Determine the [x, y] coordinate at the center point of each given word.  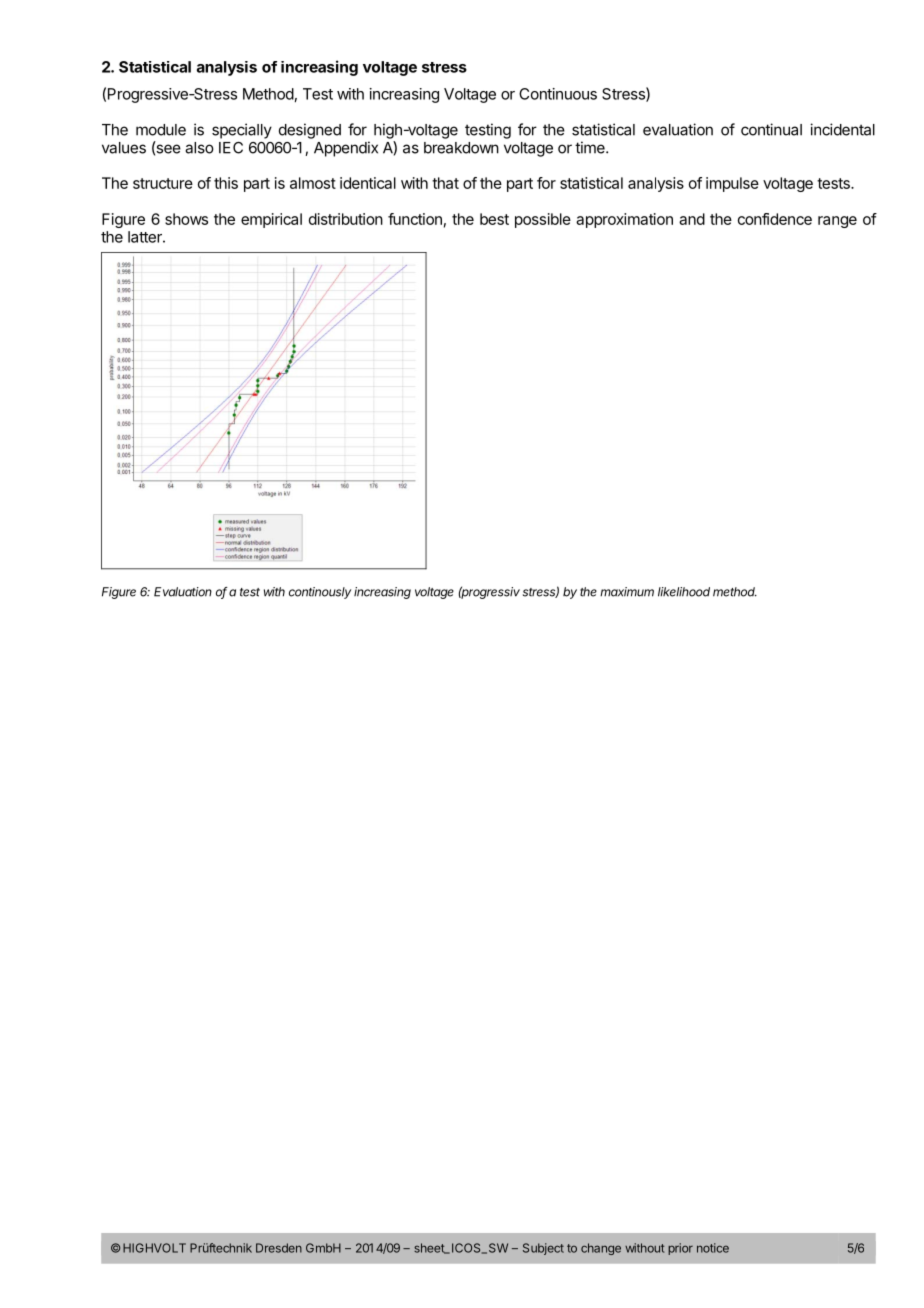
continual [771, 129]
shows [186, 219]
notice [713, 1248]
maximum [627, 592]
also [199, 148]
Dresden [279, 1248]
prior [680, 1249]
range [837, 222]
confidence [775, 219]
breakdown [461, 148]
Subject [543, 1249]
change [601, 1249]
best [494, 219]
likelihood [684, 592]
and [692, 219]
